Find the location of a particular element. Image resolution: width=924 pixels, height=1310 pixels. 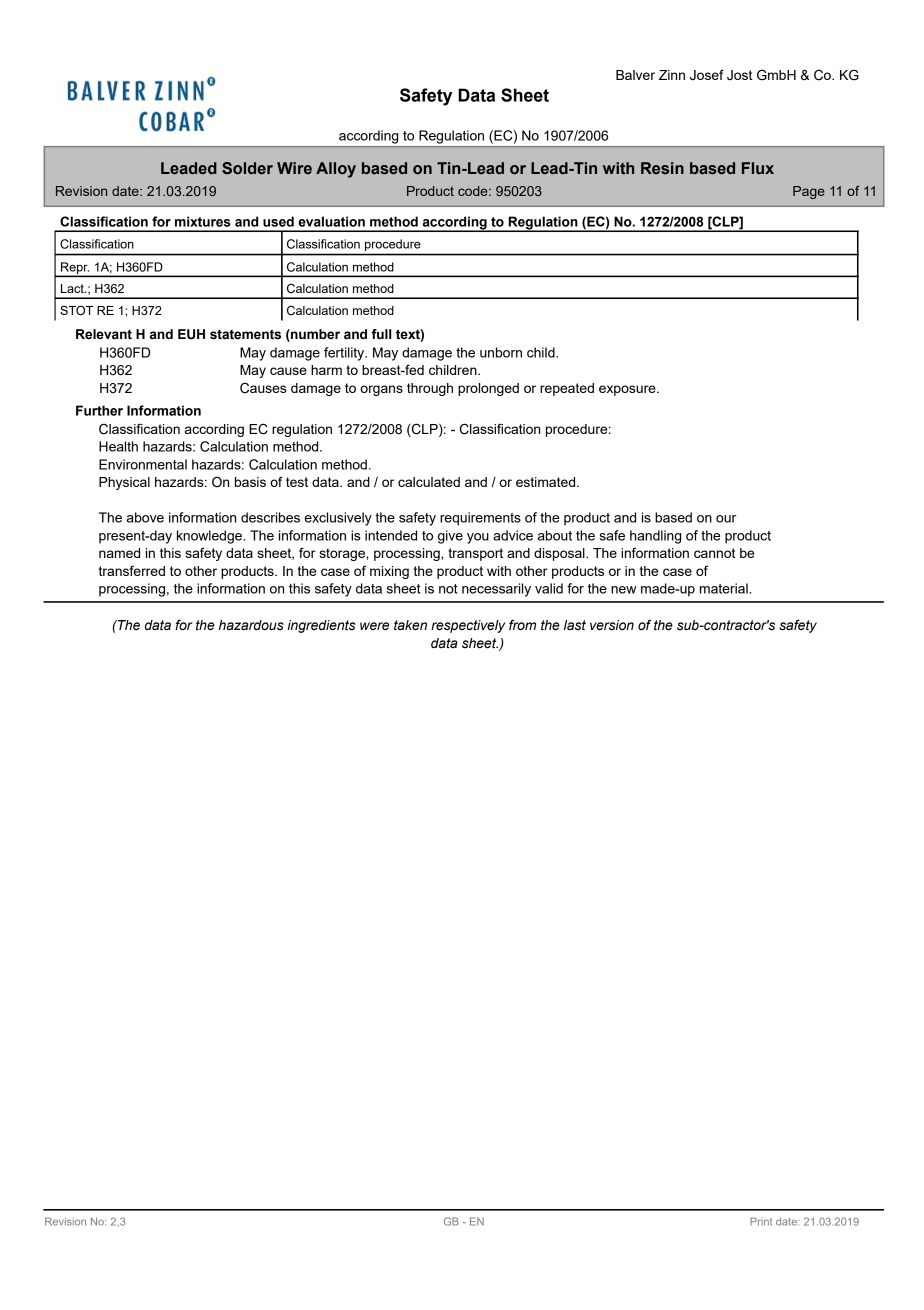

above is located at coordinates (145, 517).
